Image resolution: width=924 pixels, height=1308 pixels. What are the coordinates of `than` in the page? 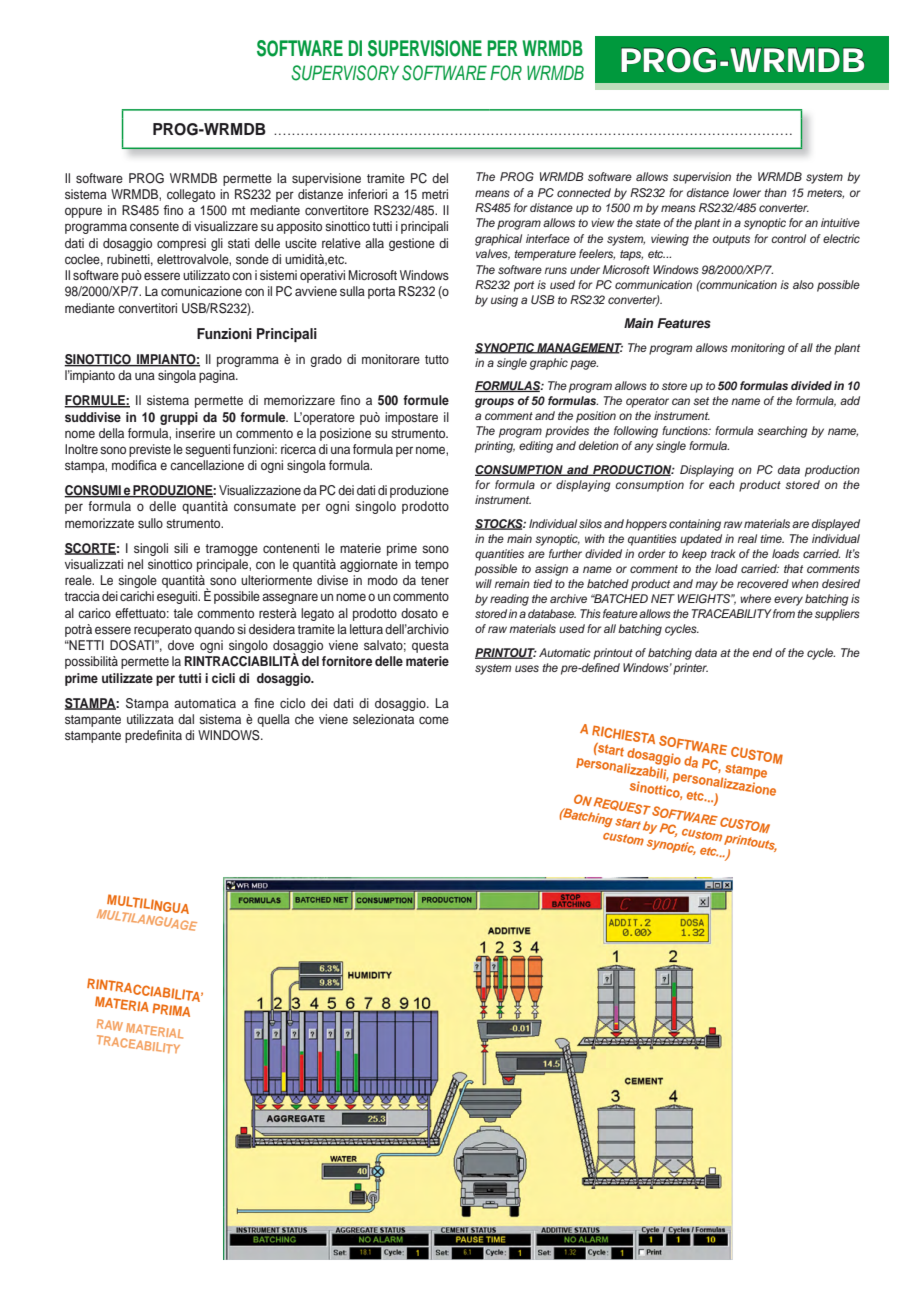 It's located at (775, 192).
